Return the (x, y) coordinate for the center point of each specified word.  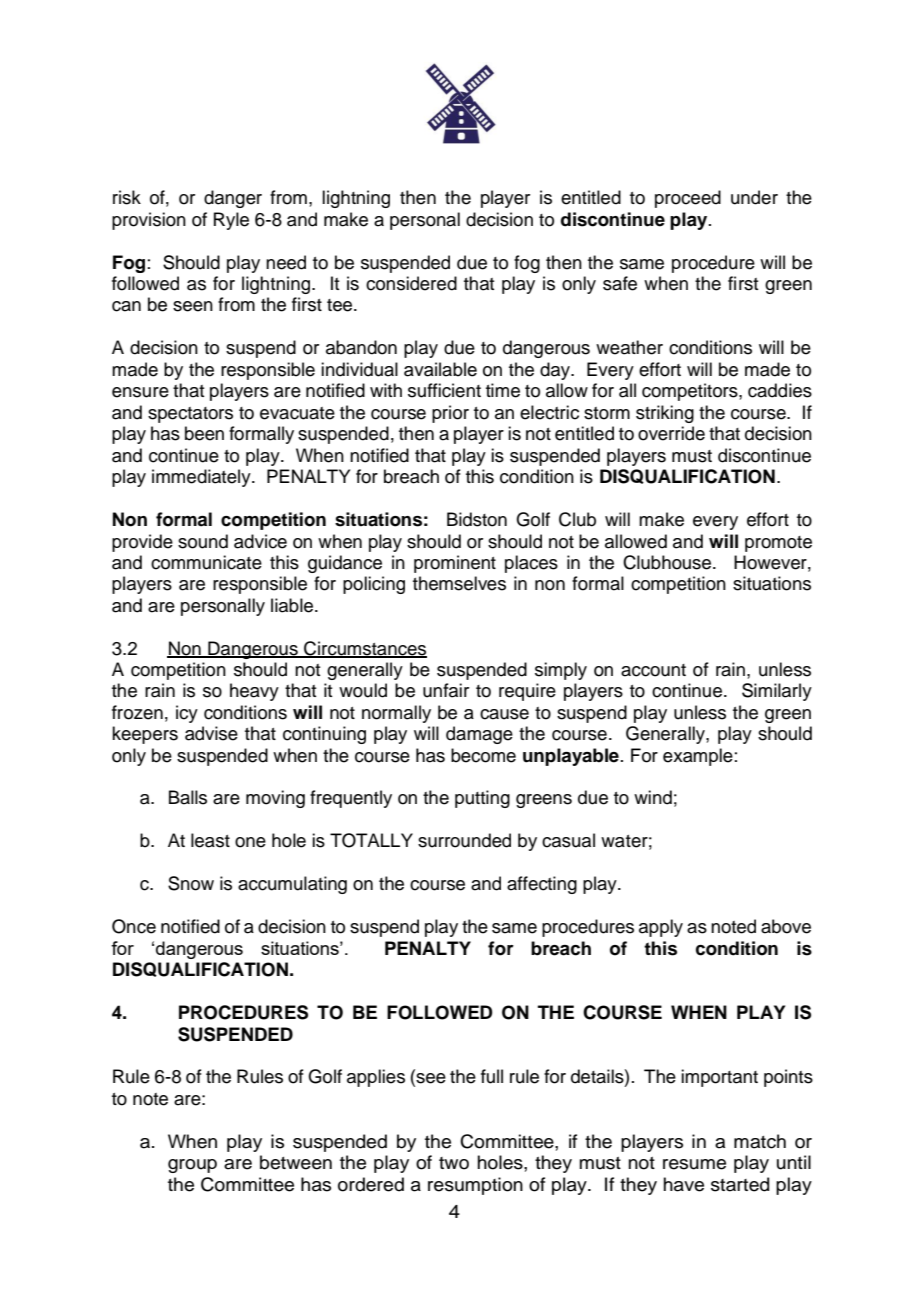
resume (694, 1164)
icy (187, 714)
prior (450, 414)
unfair (446, 690)
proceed (688, 199)
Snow (191, 883)
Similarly (777, 692)
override (671, 433)
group (192, 1166)
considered (411, 283)
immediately (202, 478)
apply (661, 928)
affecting (542, 885)
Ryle (231, 221)
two (454, 1163)
